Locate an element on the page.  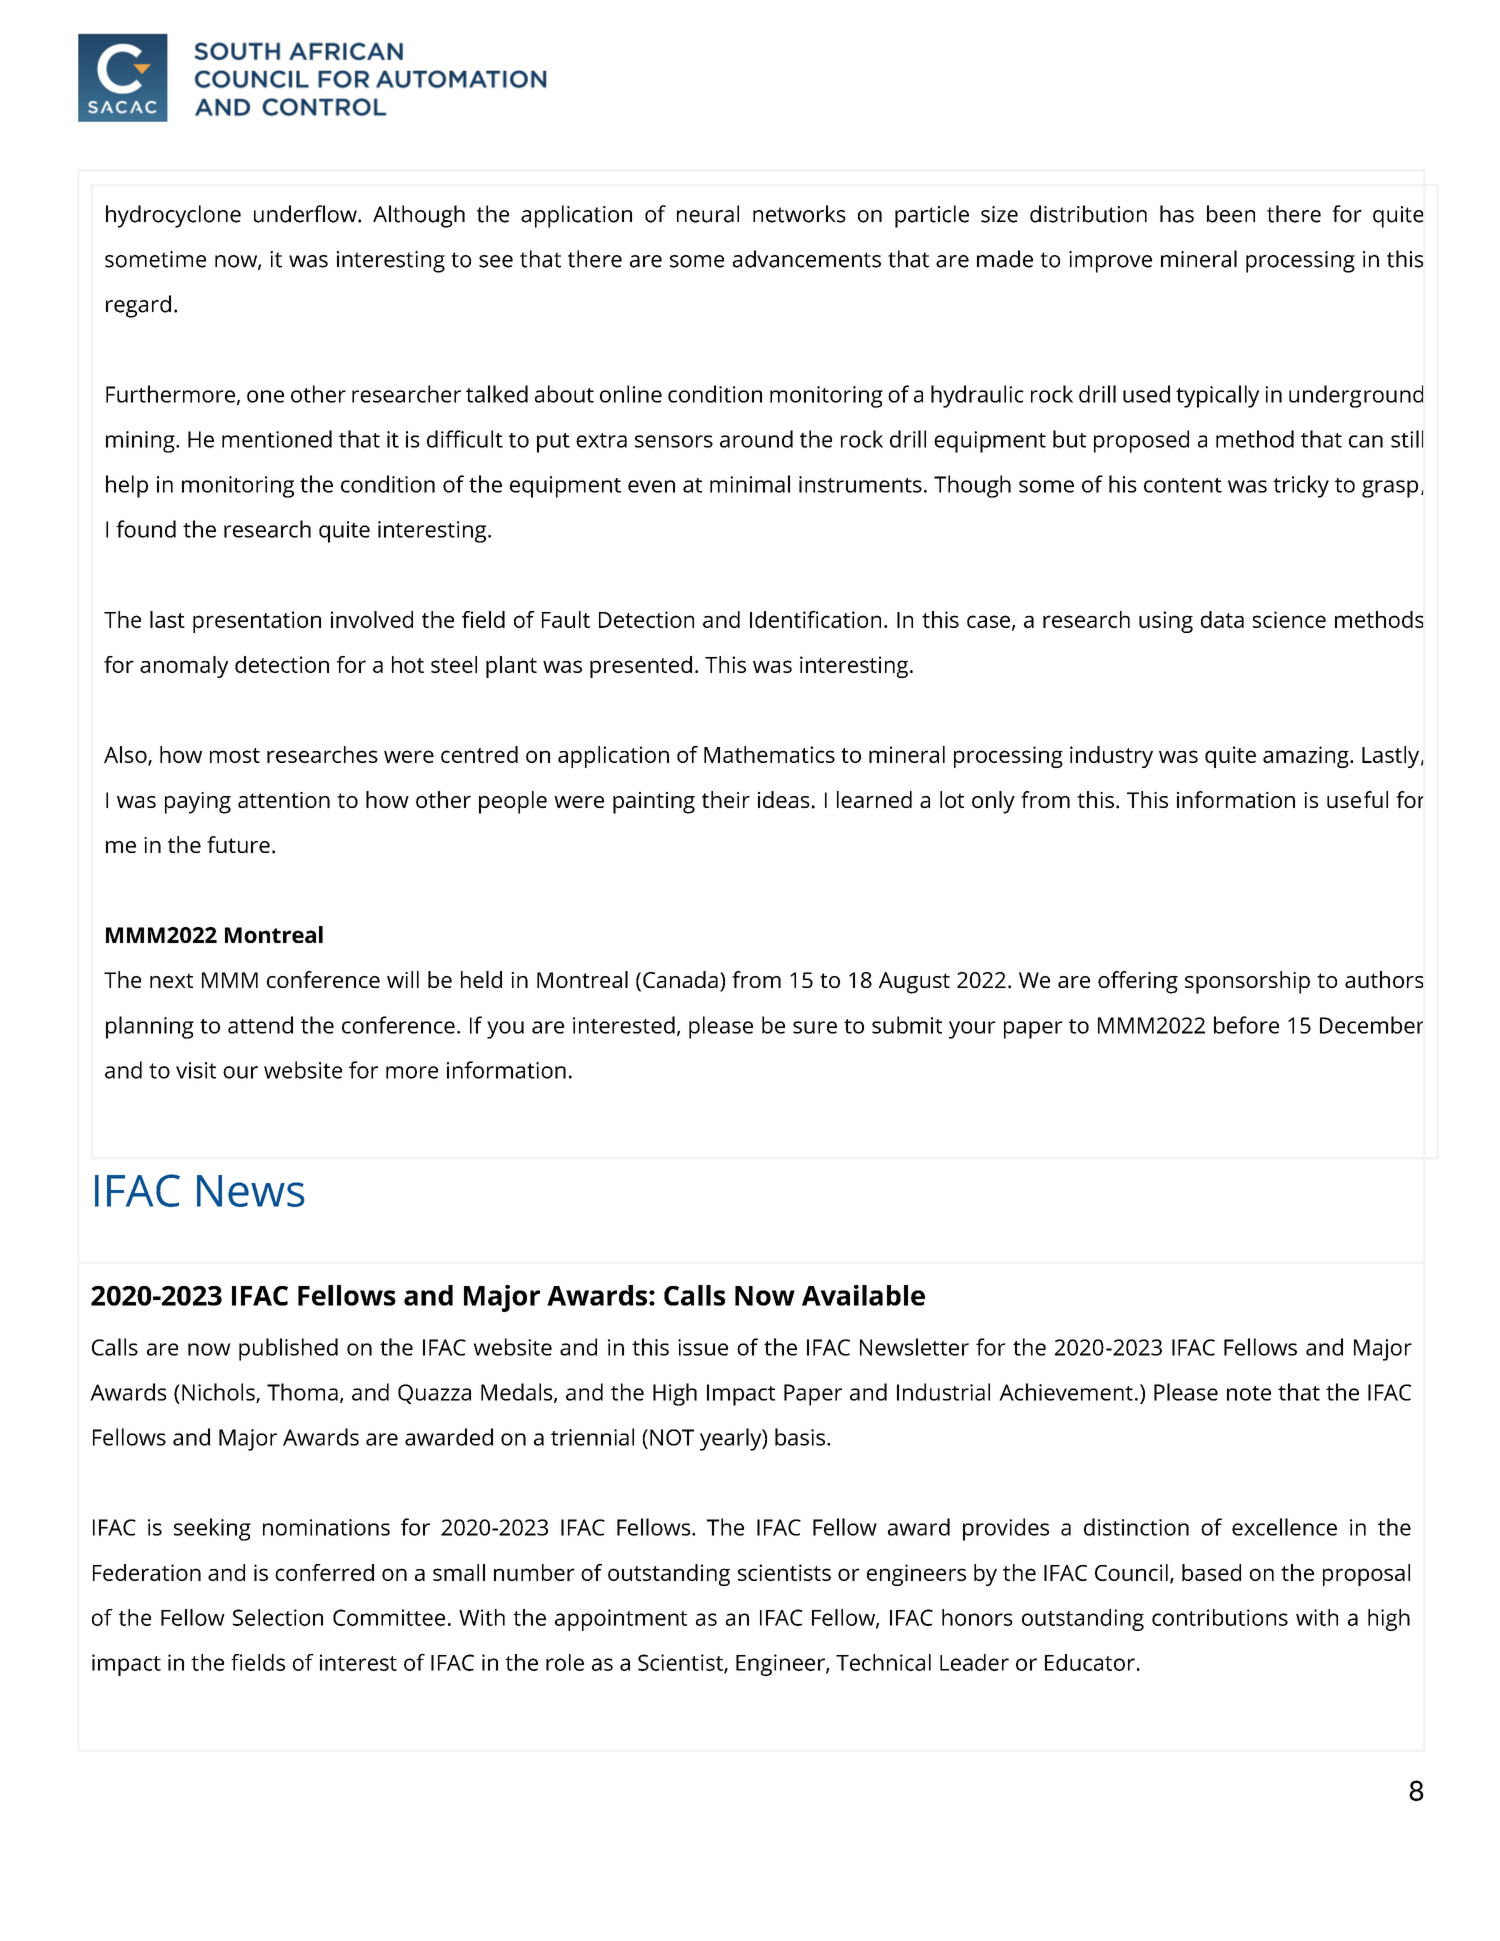
advancements is located at coordinates (807, 259).
